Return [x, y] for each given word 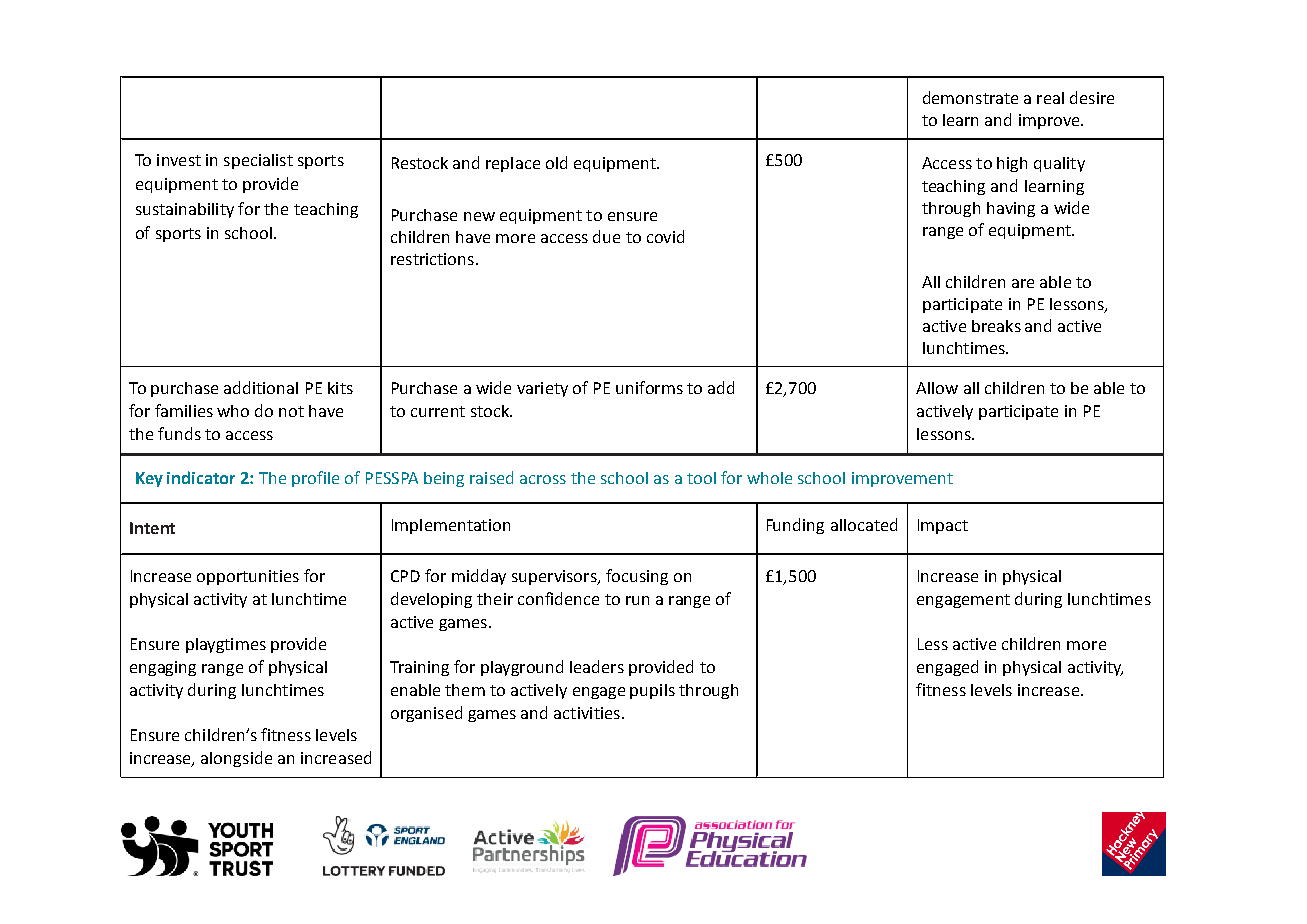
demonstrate [970, 97]
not [291, 411]
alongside [236, 759]
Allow [937, 388]
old [556, 162]
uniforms [649, 387]
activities [587, 713]
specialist [258, 161]
